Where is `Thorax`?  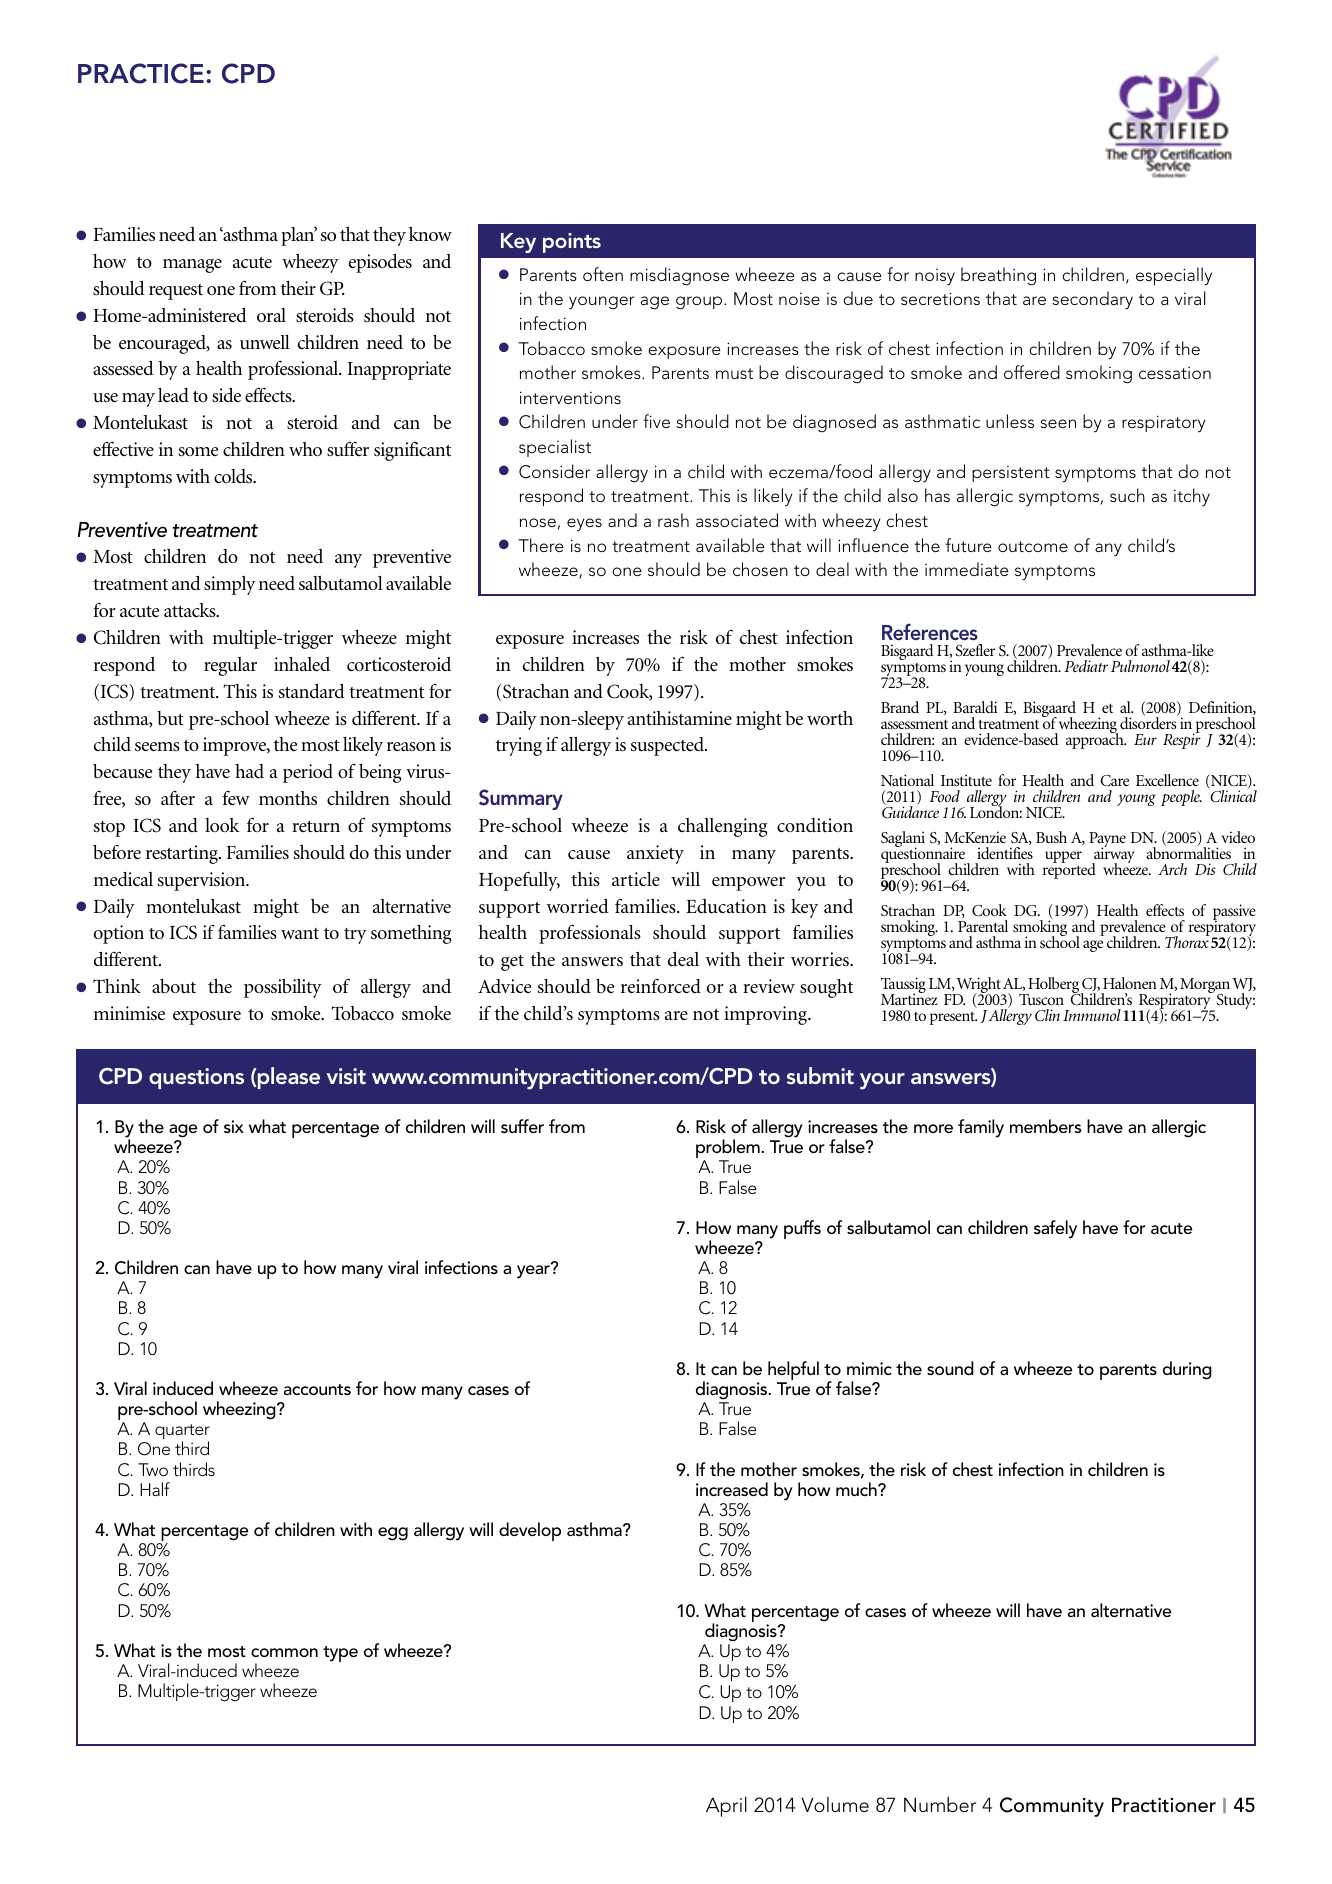 Thorax is located at coordinates (1187, 941).
